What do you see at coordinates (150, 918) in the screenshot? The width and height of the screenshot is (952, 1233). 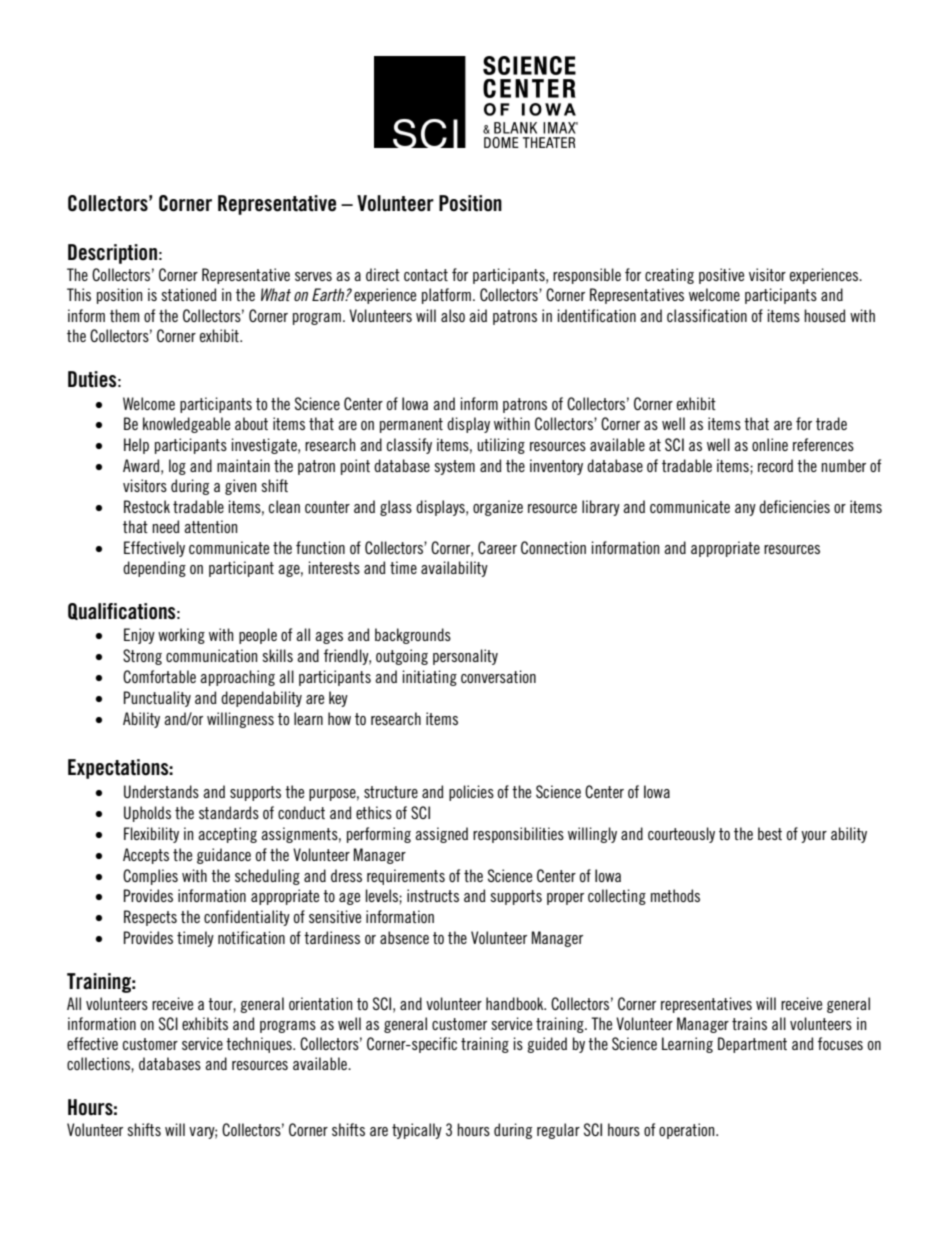 I see `Respects` at bounding box center [150, 918].
